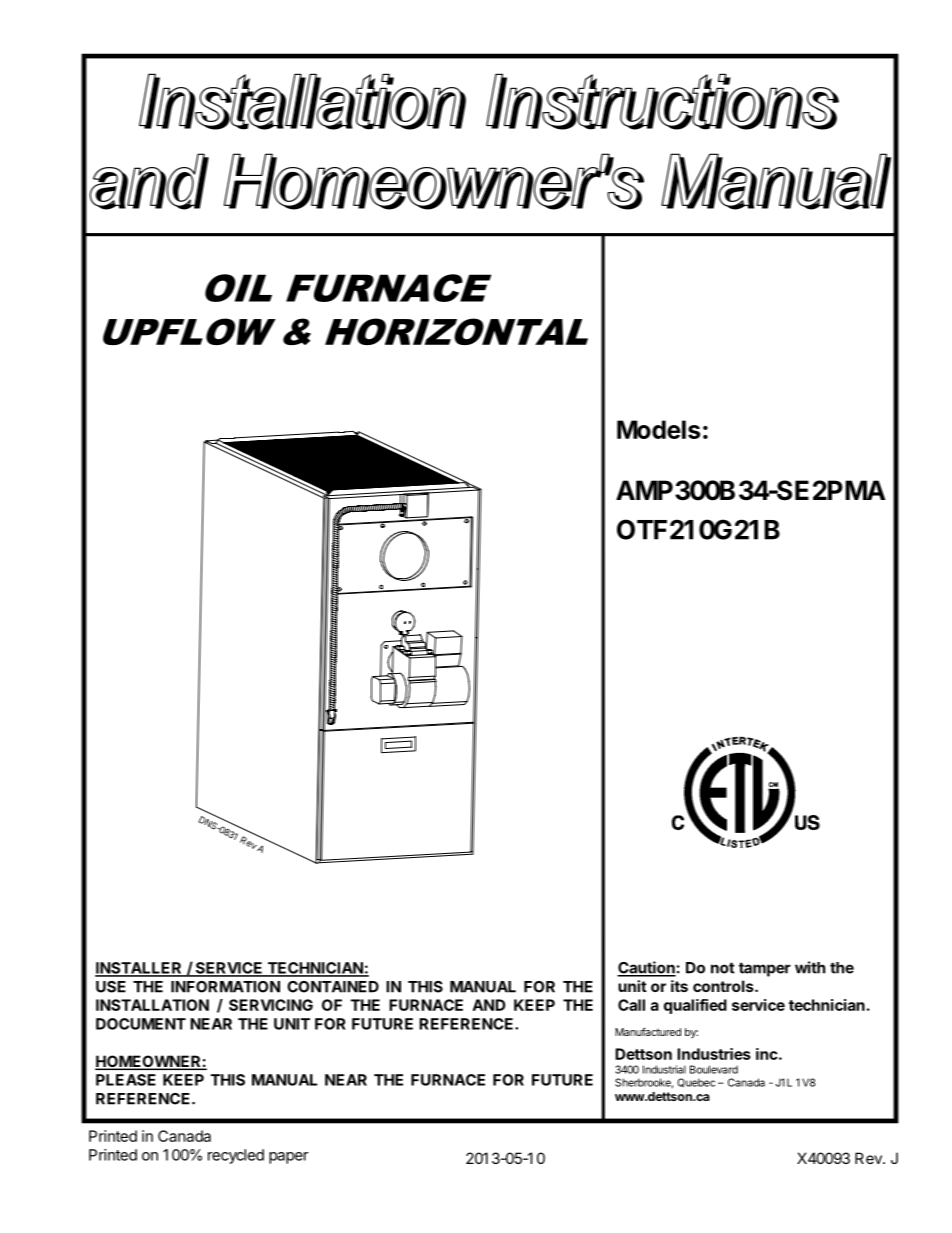  Describe the element at coordinates (236, 1156) in the page. I see `recycled` at that location.
